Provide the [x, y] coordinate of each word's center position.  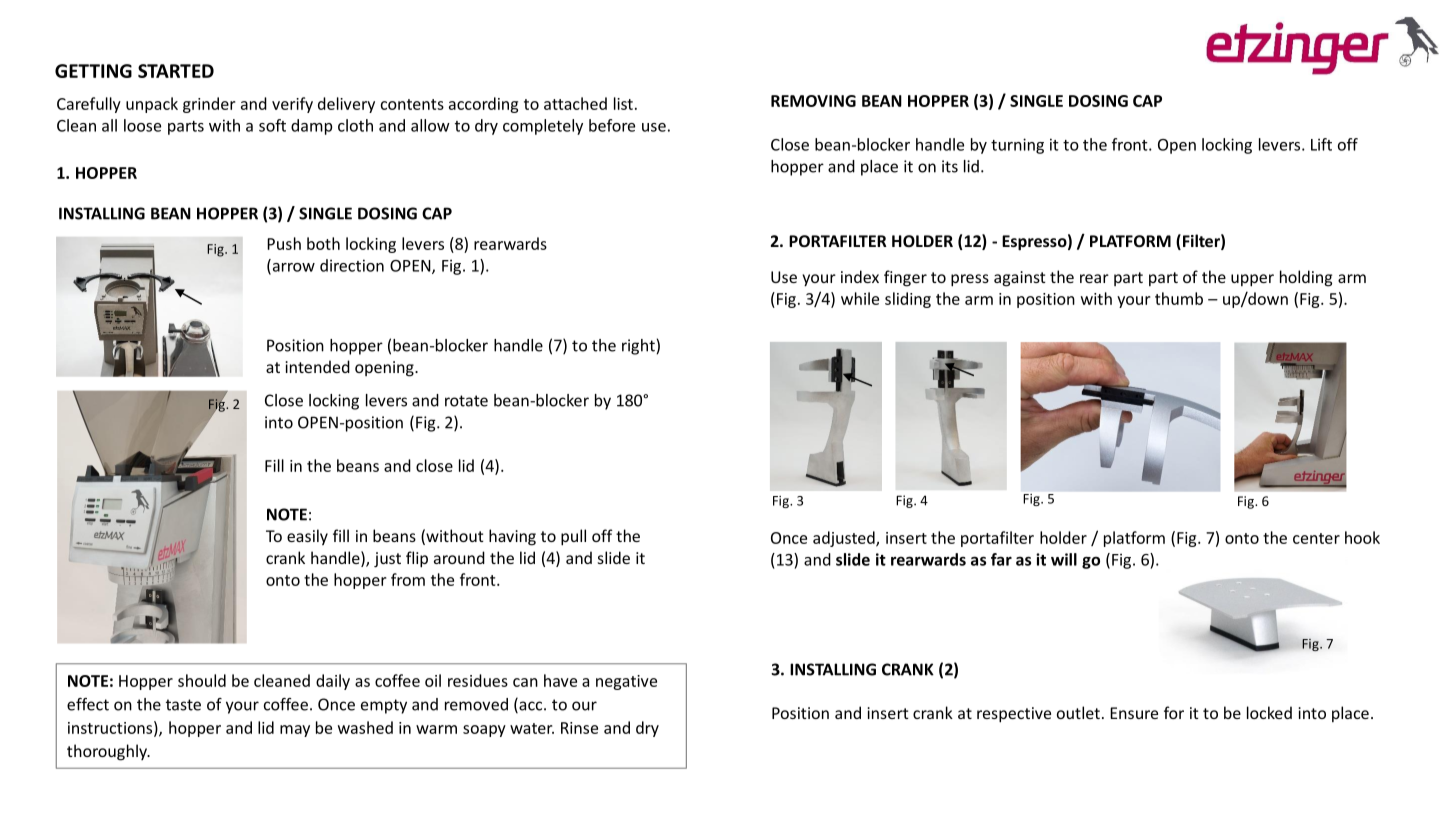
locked [1269, 712]
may [295, 731]
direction [352, 265]
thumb [1179, 298]
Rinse [579, 728]
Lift [1321, 144]
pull [573, 537]
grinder [209, 105]
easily [307, 537]
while [860, 298]
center [1316, 538]
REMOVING [813, 101]
